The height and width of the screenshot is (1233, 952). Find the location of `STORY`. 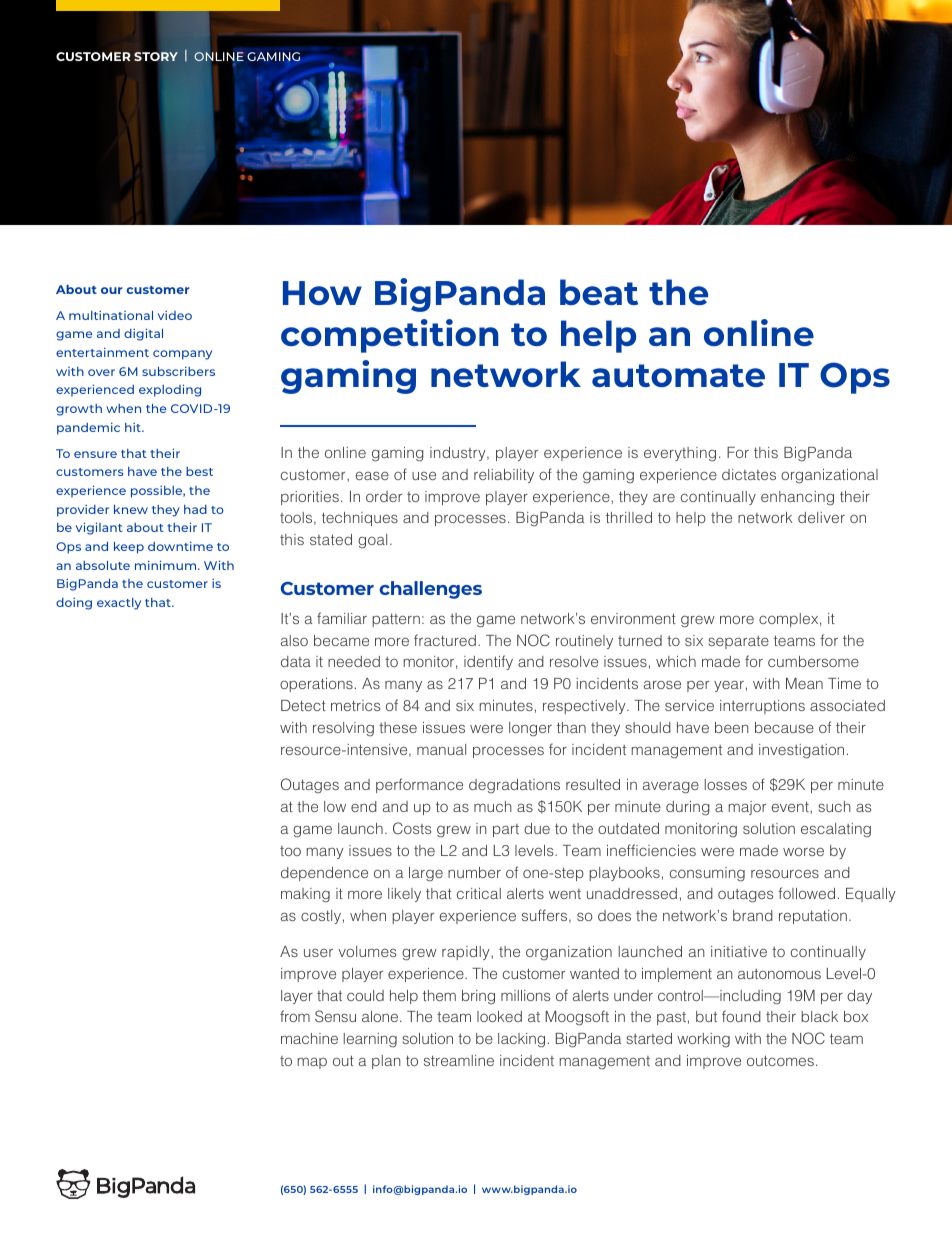

STORY is located at coordinates (157, 58).
